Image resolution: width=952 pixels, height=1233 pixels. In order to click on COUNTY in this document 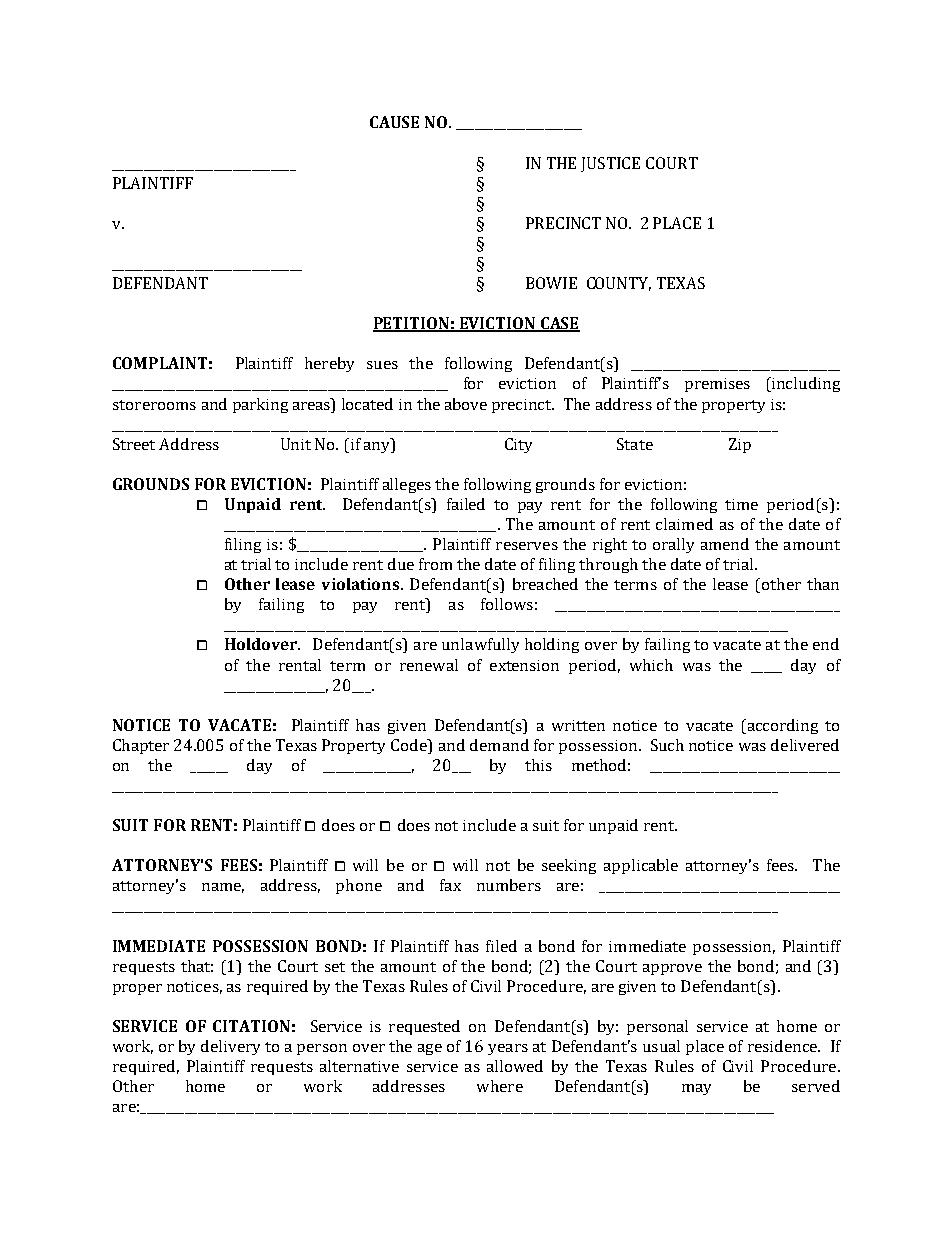, I will do `click(619, 284)`.
